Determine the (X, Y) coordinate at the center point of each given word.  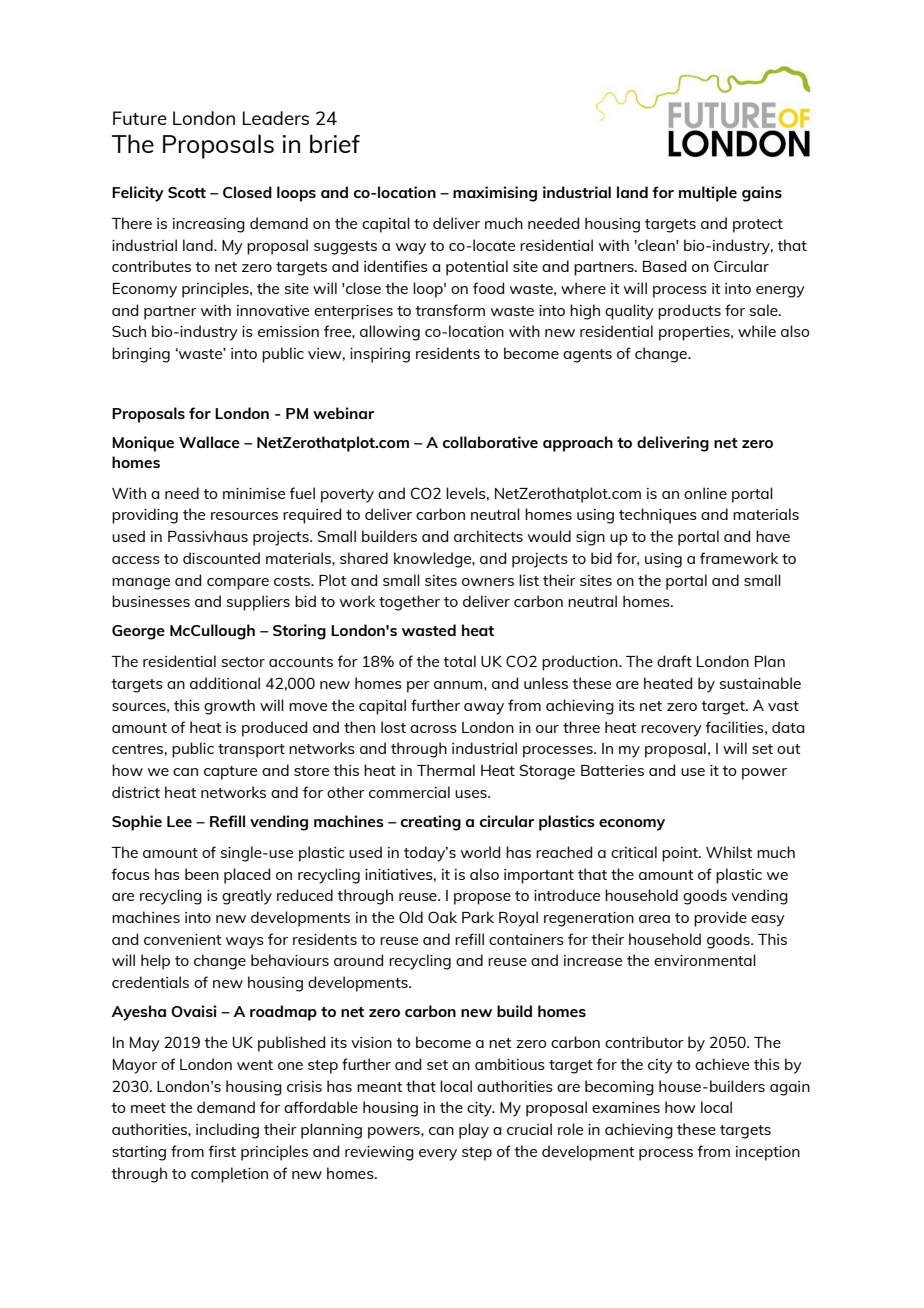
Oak (442, 917)
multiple (708, 194)
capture (230, 773)
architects (488, 536)
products (689, 312)
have (773, 536)
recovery (671, 731)
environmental (705, 960)
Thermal (446, 770)
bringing (141, 355)
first (222, 1151)
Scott (187, 192)
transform (450, 310)
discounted (221, 558)
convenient (182, 939)
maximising (495, 194)
